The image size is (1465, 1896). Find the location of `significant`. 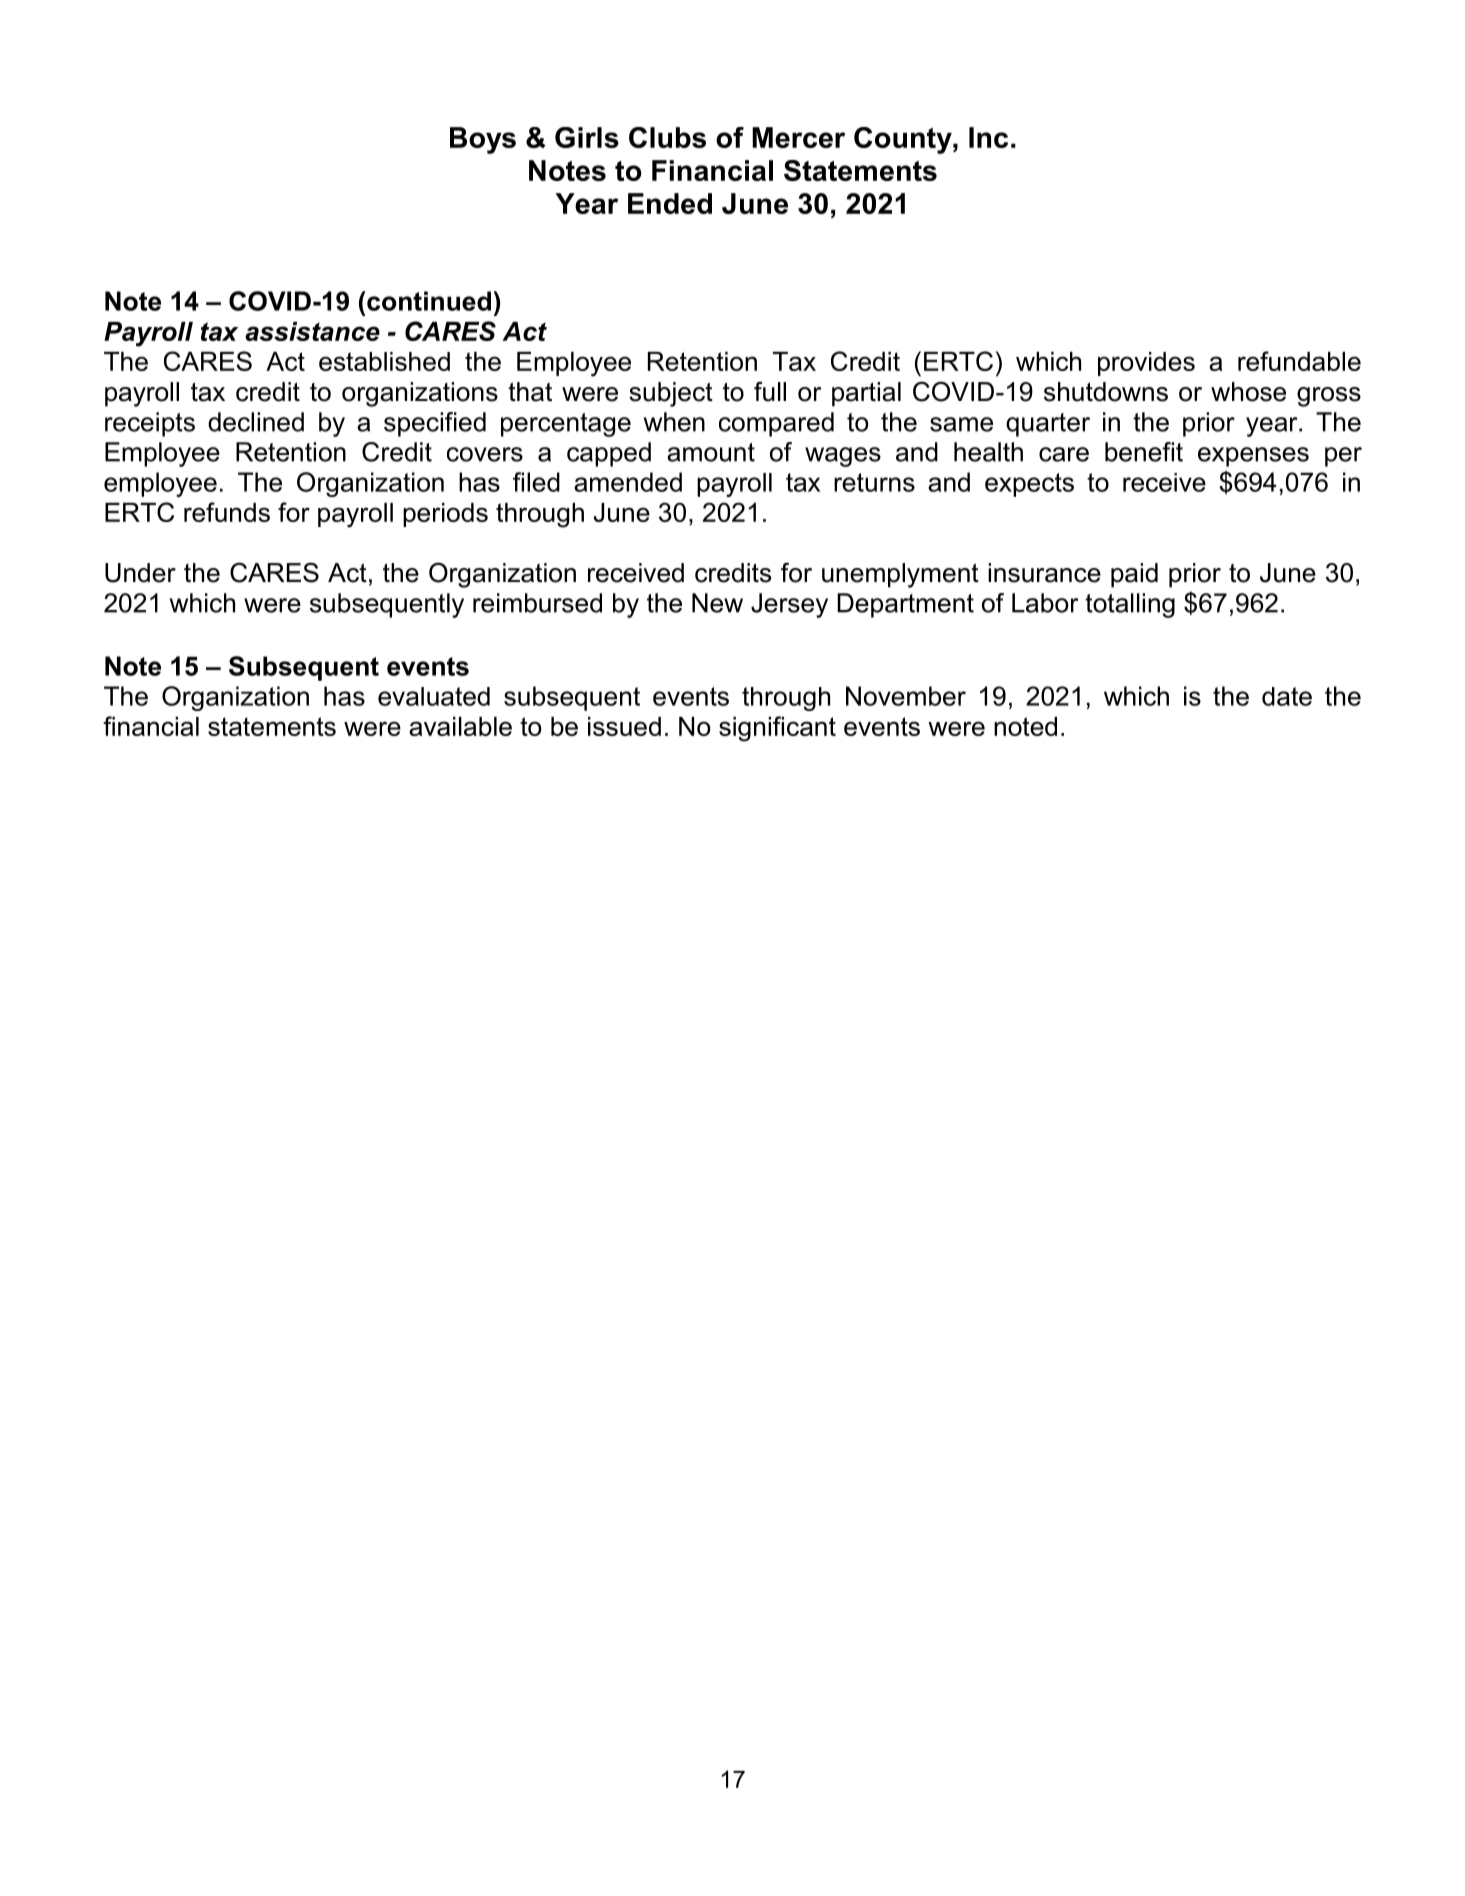

significant is located at coordinates (777, 729).
